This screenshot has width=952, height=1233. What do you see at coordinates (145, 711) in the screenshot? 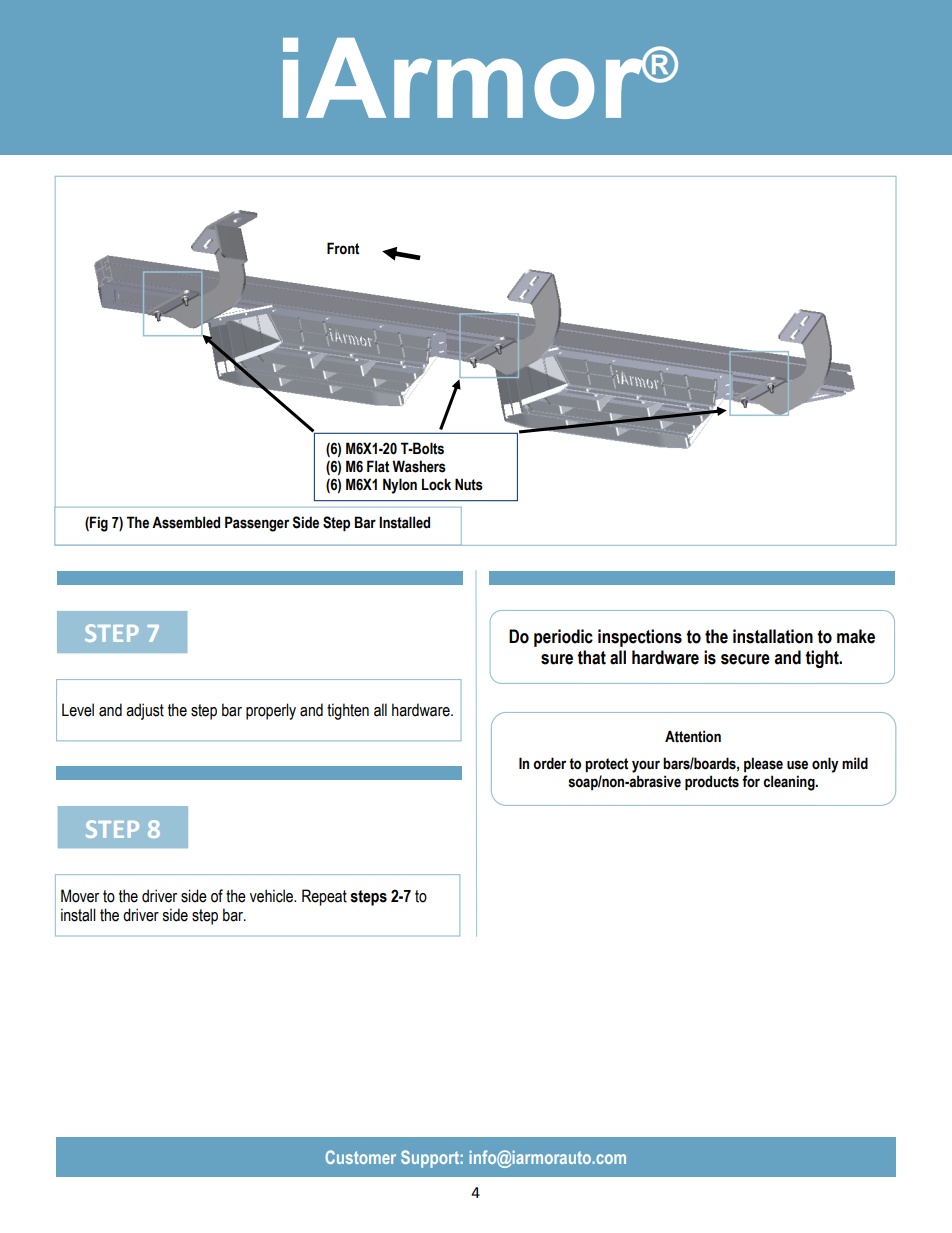
I see `adjust` at bounding box center [145, 711].
